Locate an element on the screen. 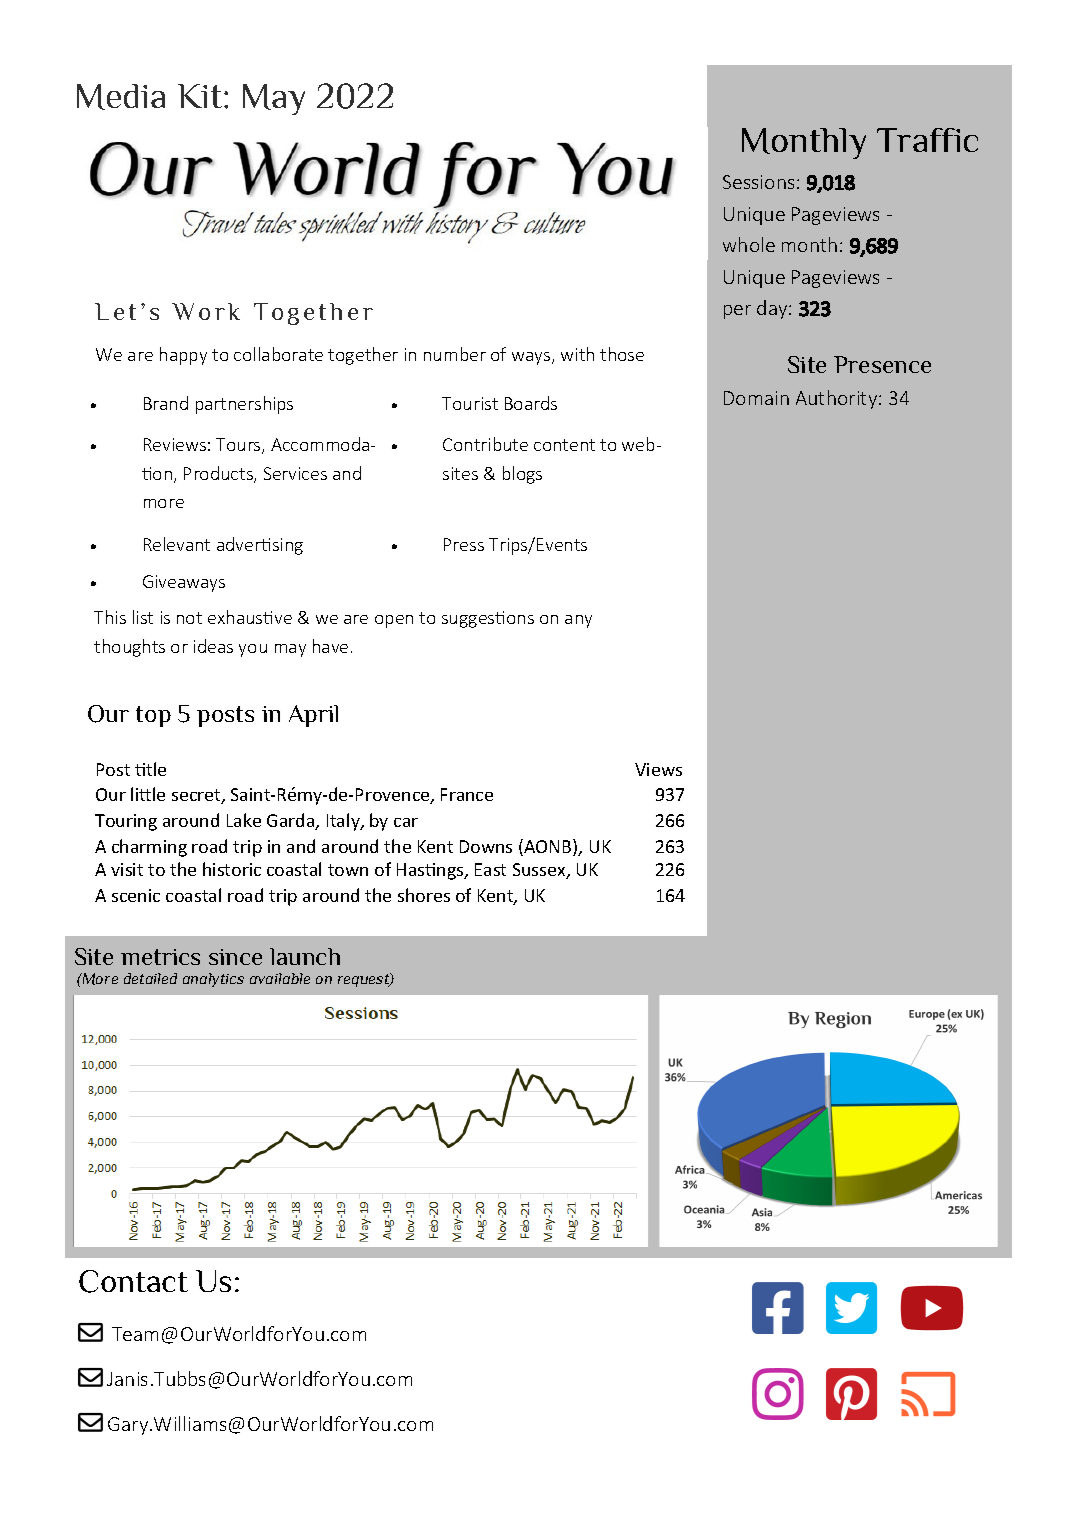 Image resolution: width=1077 pixels, height=1523 pixels. Downs is located at coordinates (486, 846).
